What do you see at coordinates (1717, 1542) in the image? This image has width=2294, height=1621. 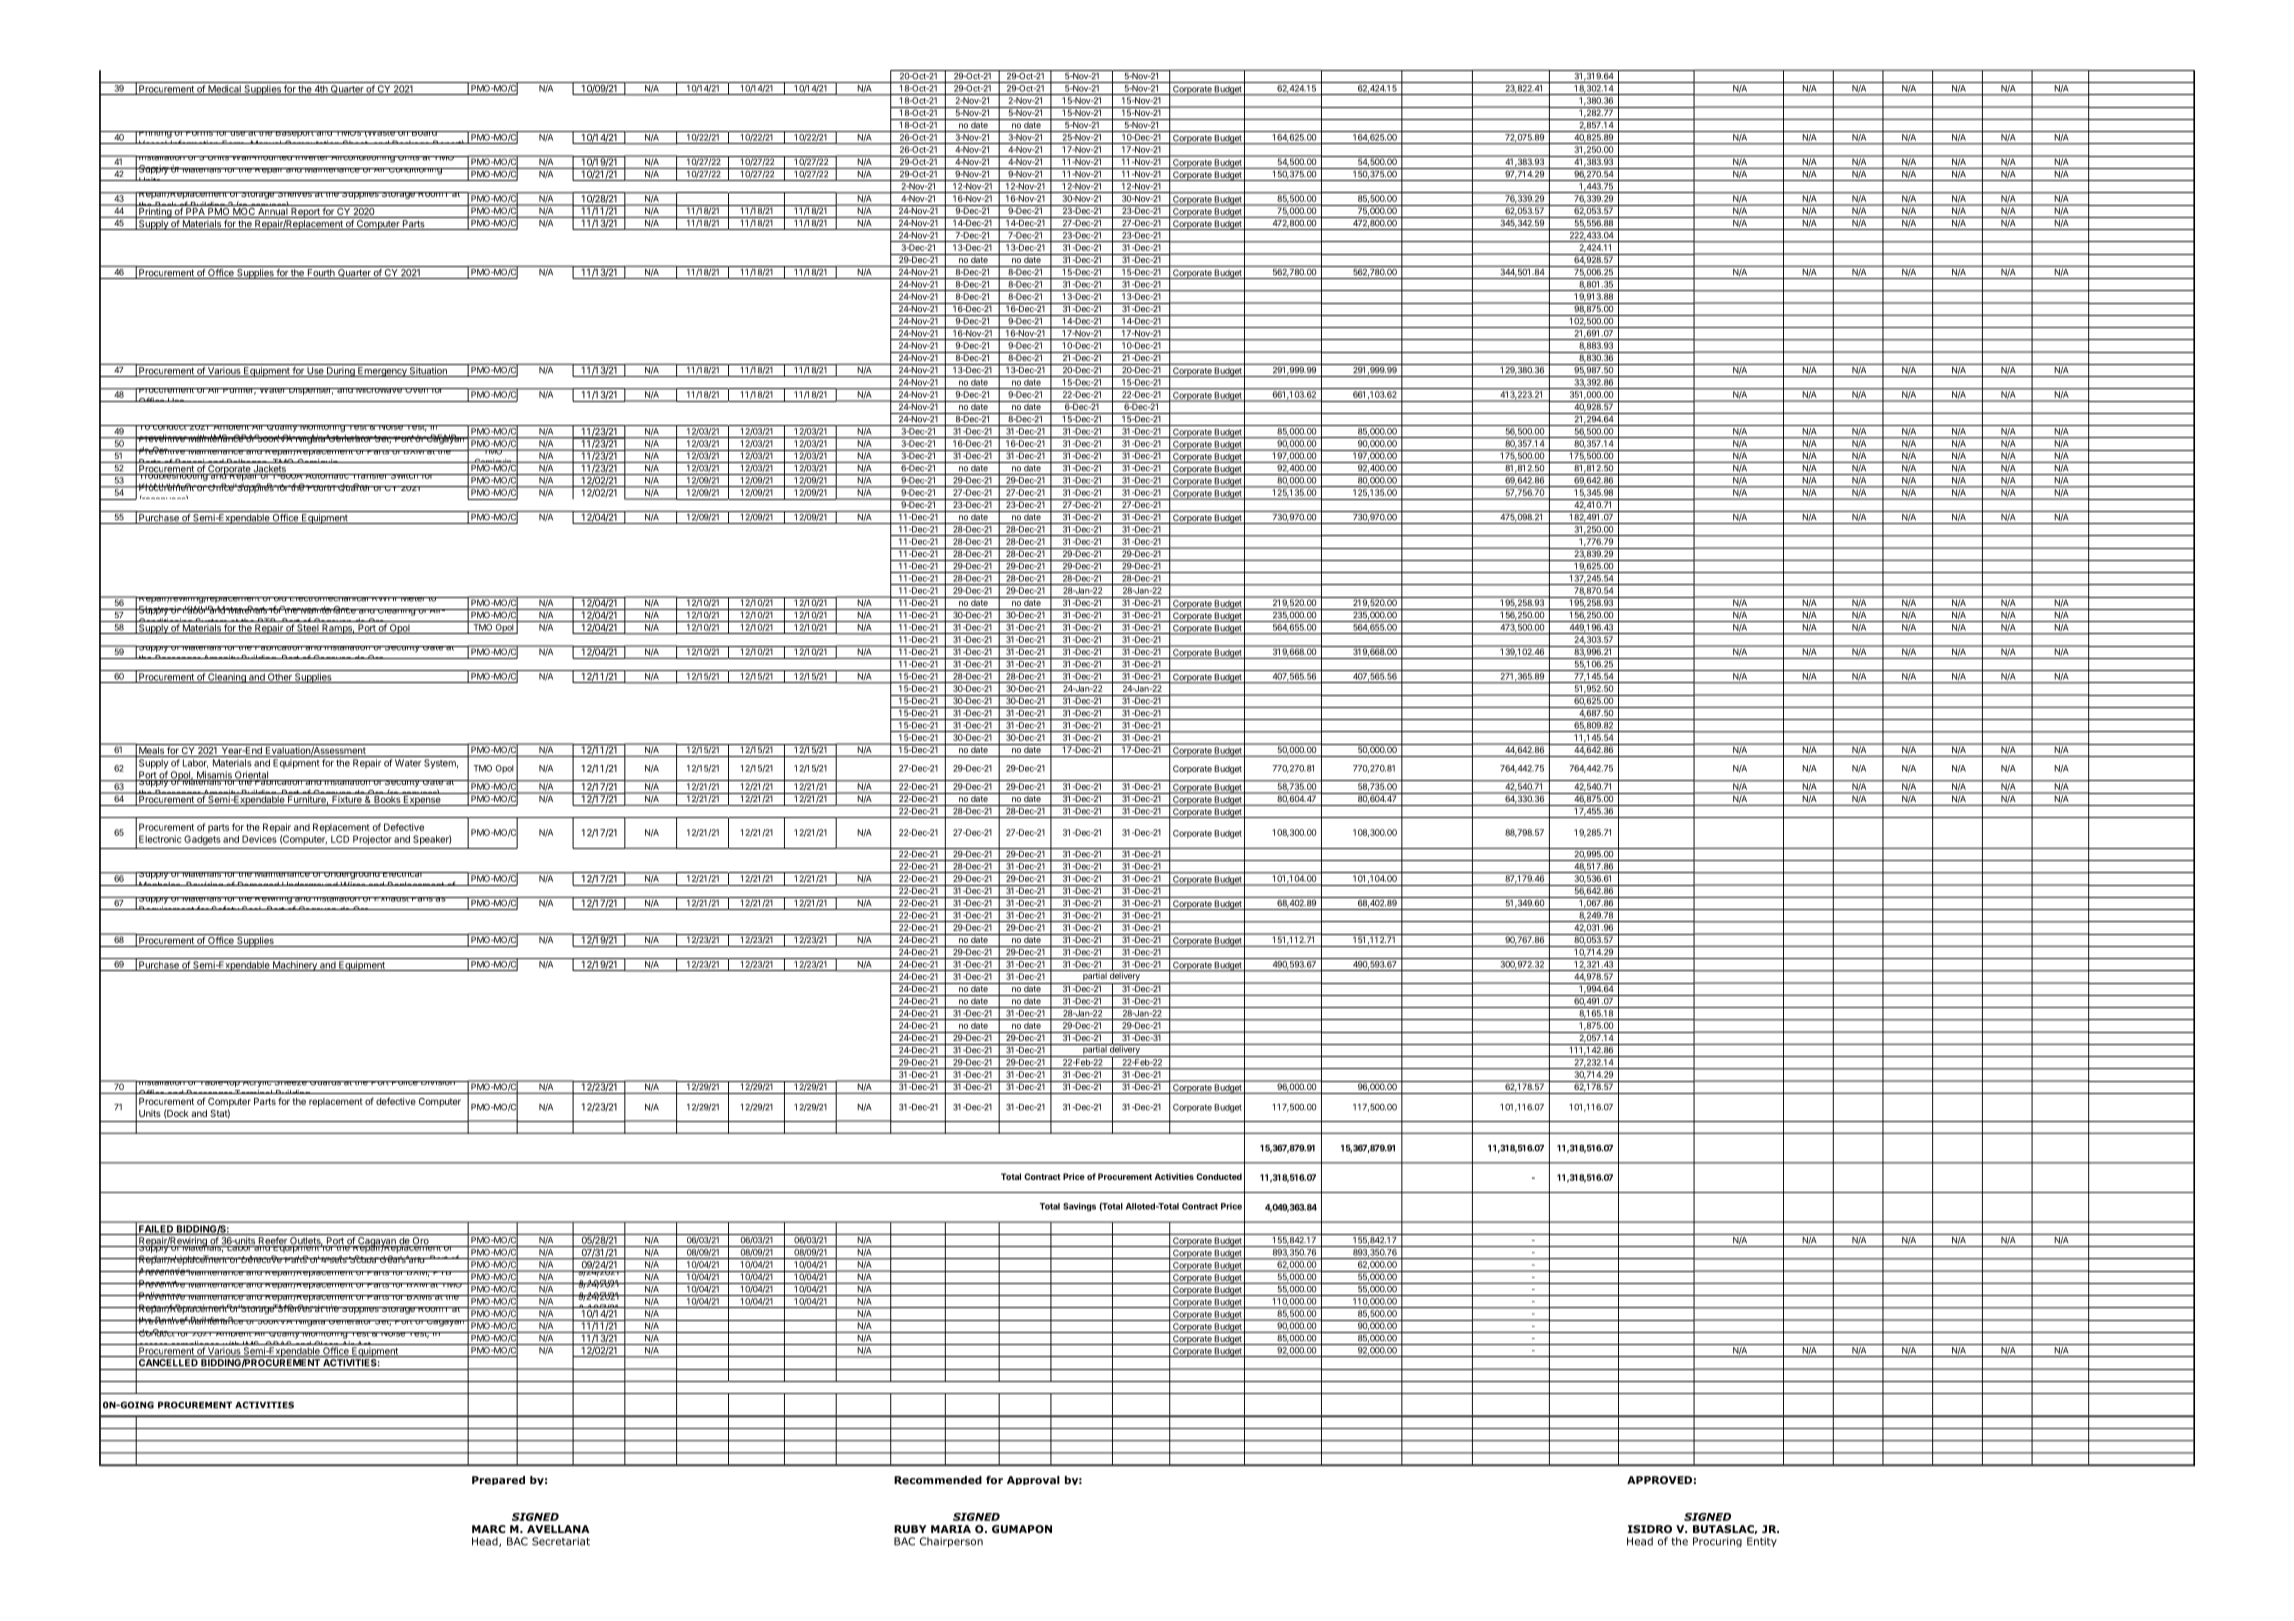 I see `Procuring` at bounding box center [1717, 1542].
